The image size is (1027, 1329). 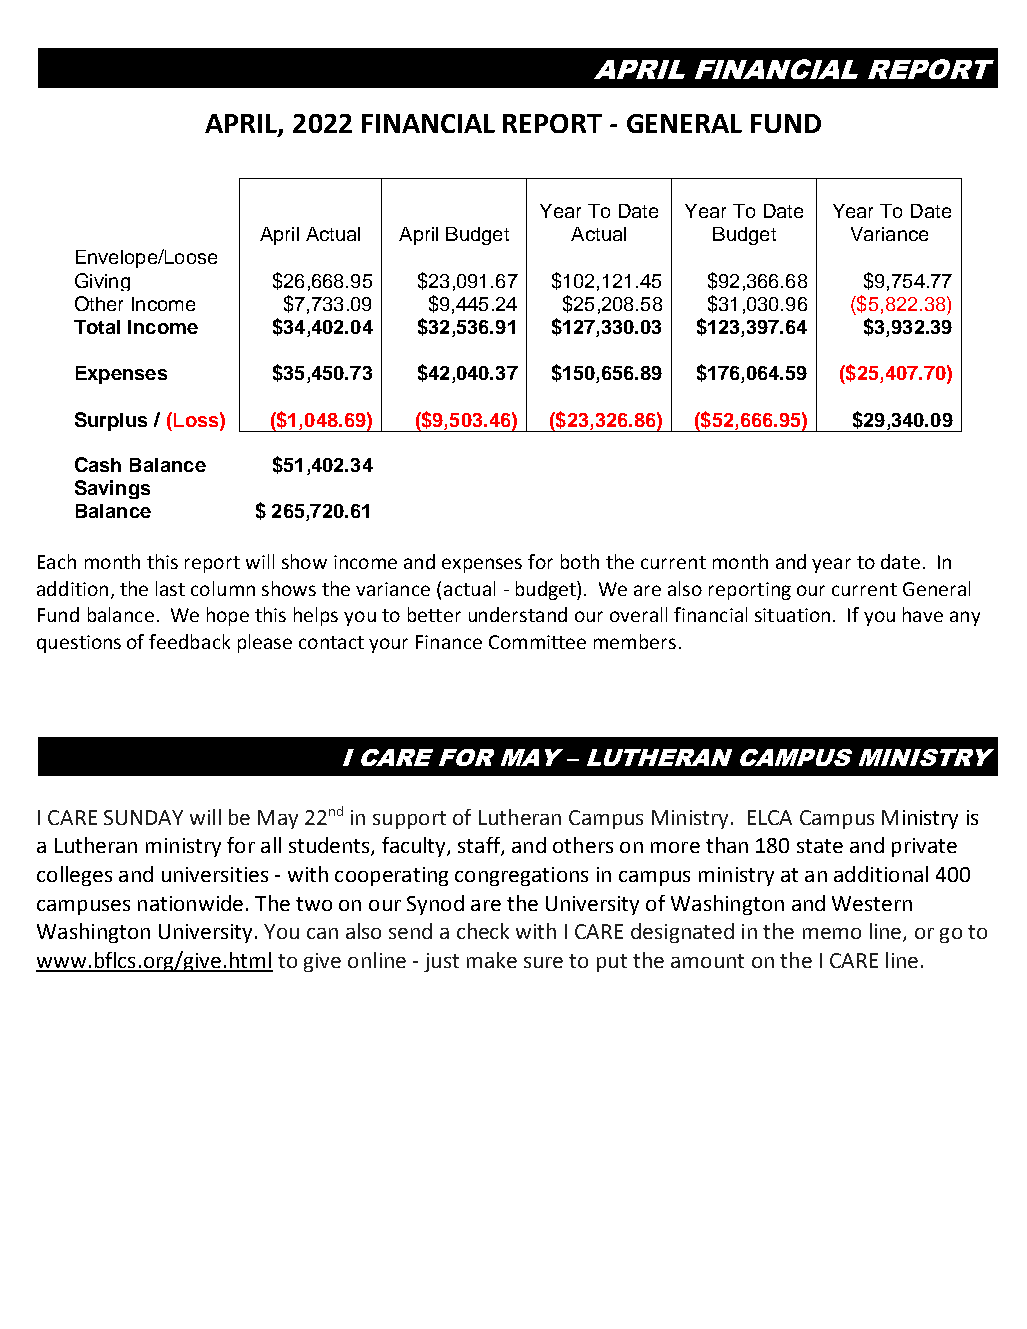 I want to click on have, so click(x=923, y=614).
